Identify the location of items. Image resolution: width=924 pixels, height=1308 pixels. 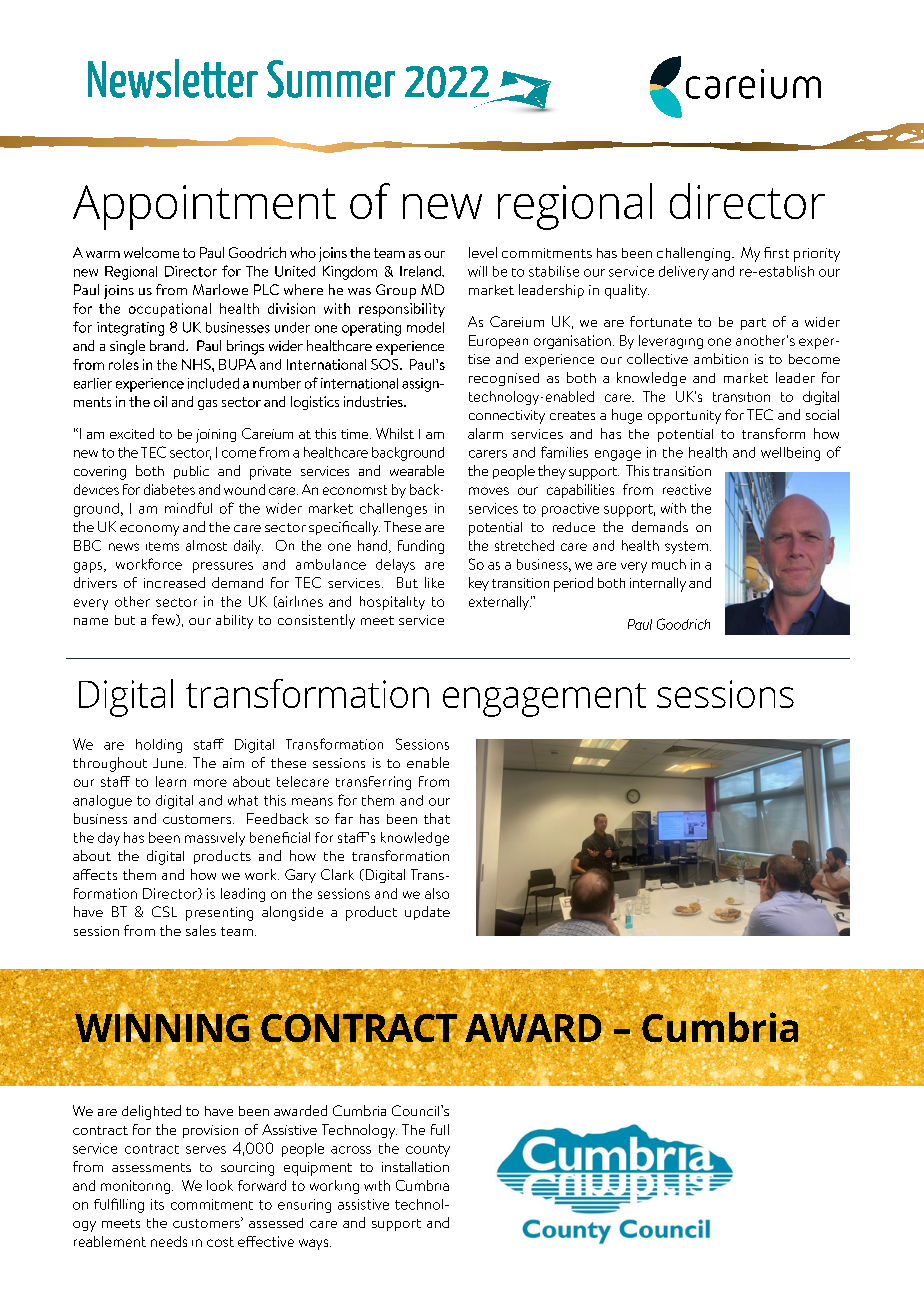
(162, 546).
